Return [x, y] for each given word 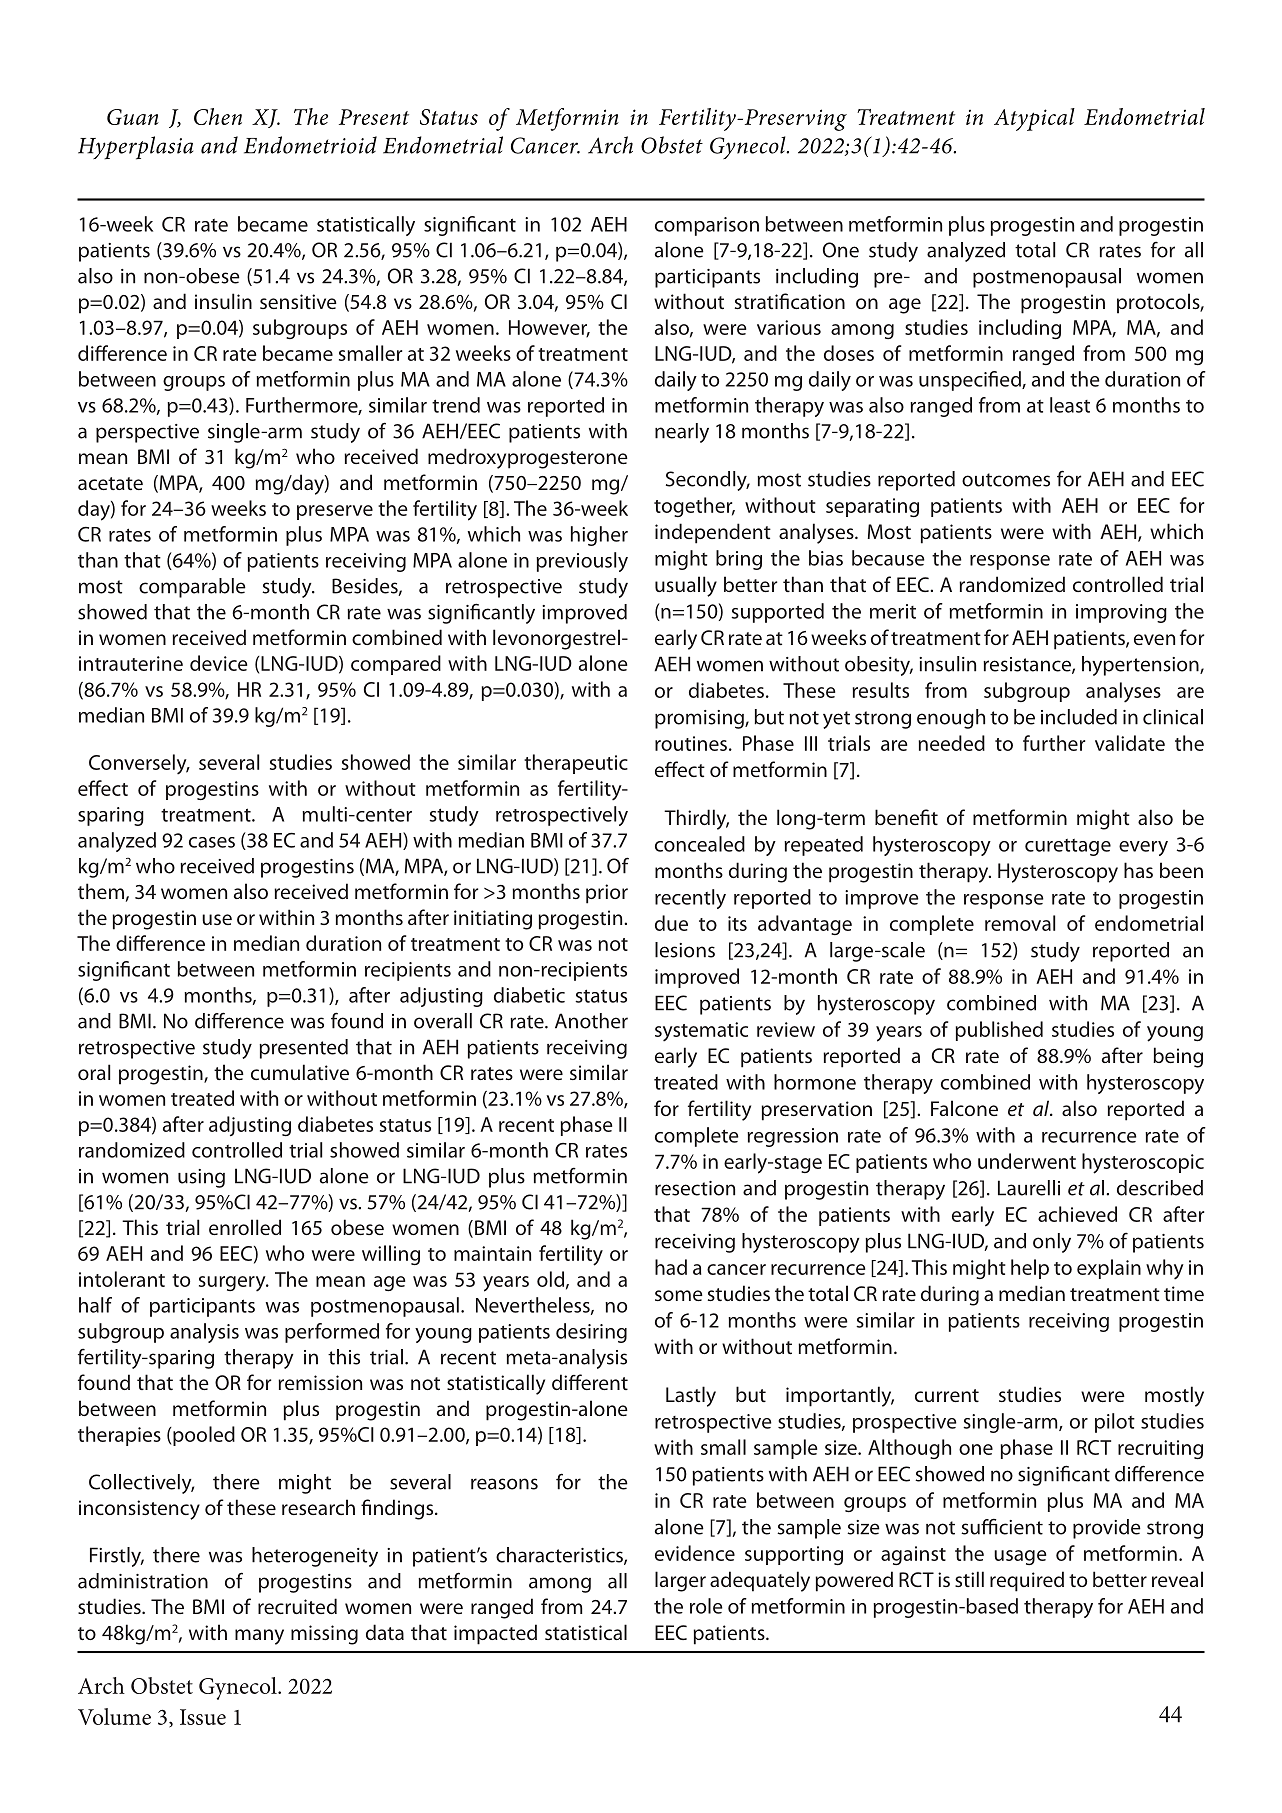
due [671, 923]
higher [599, 536]
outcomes [1006, 480]
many [259, 1637]
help [1030, 1269]
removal [1020, 923]
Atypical [1034, 119]
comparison [707, 226]
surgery [233, 1284]
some [679, 1295]
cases [212, 842]
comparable [192, 588]
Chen [218, 116]
